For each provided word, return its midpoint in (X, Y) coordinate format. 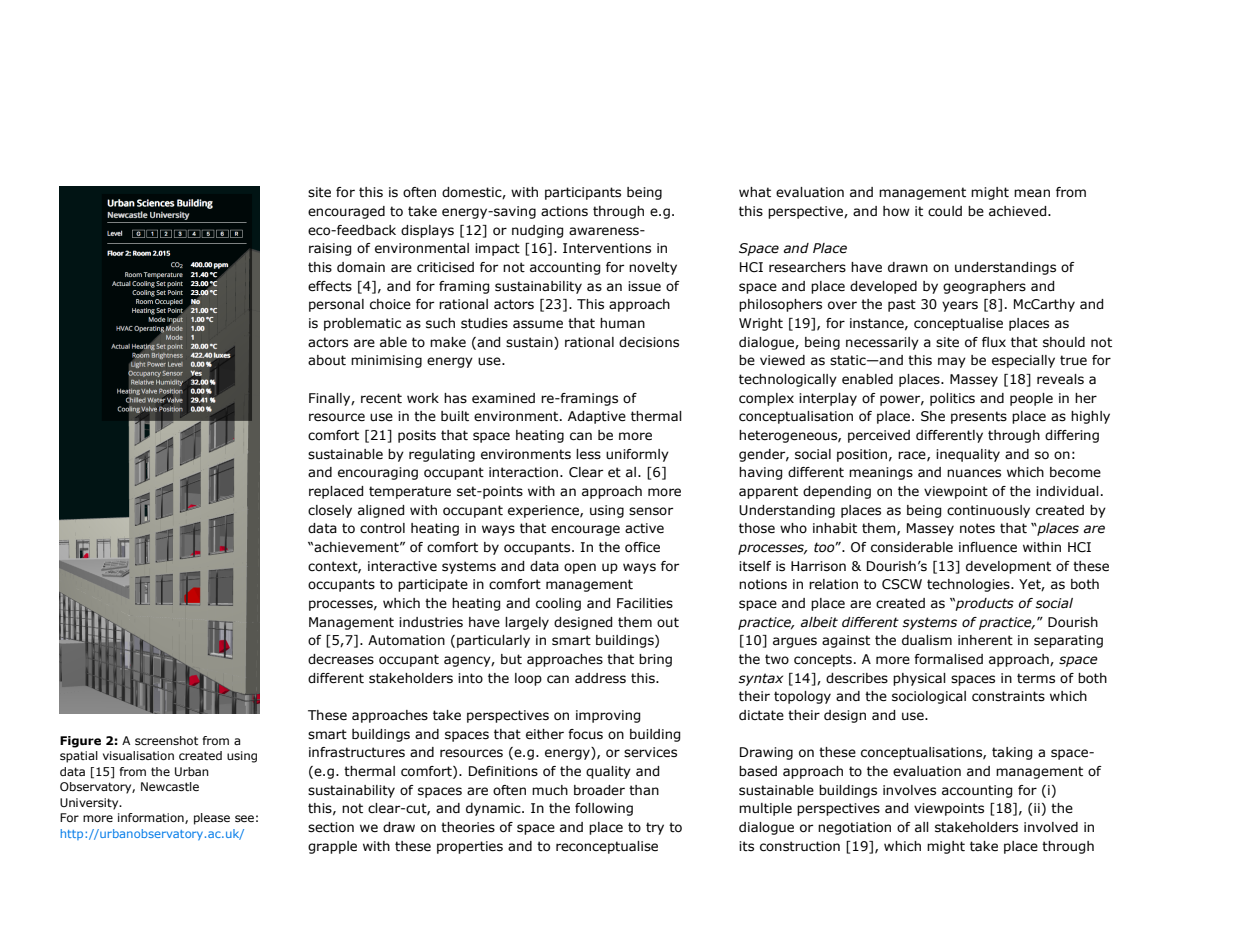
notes (977, 528)
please (212, 819)
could (945, 211)
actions (564, 211)
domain (361, 267)
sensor (651, 511)
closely (330, 511)
